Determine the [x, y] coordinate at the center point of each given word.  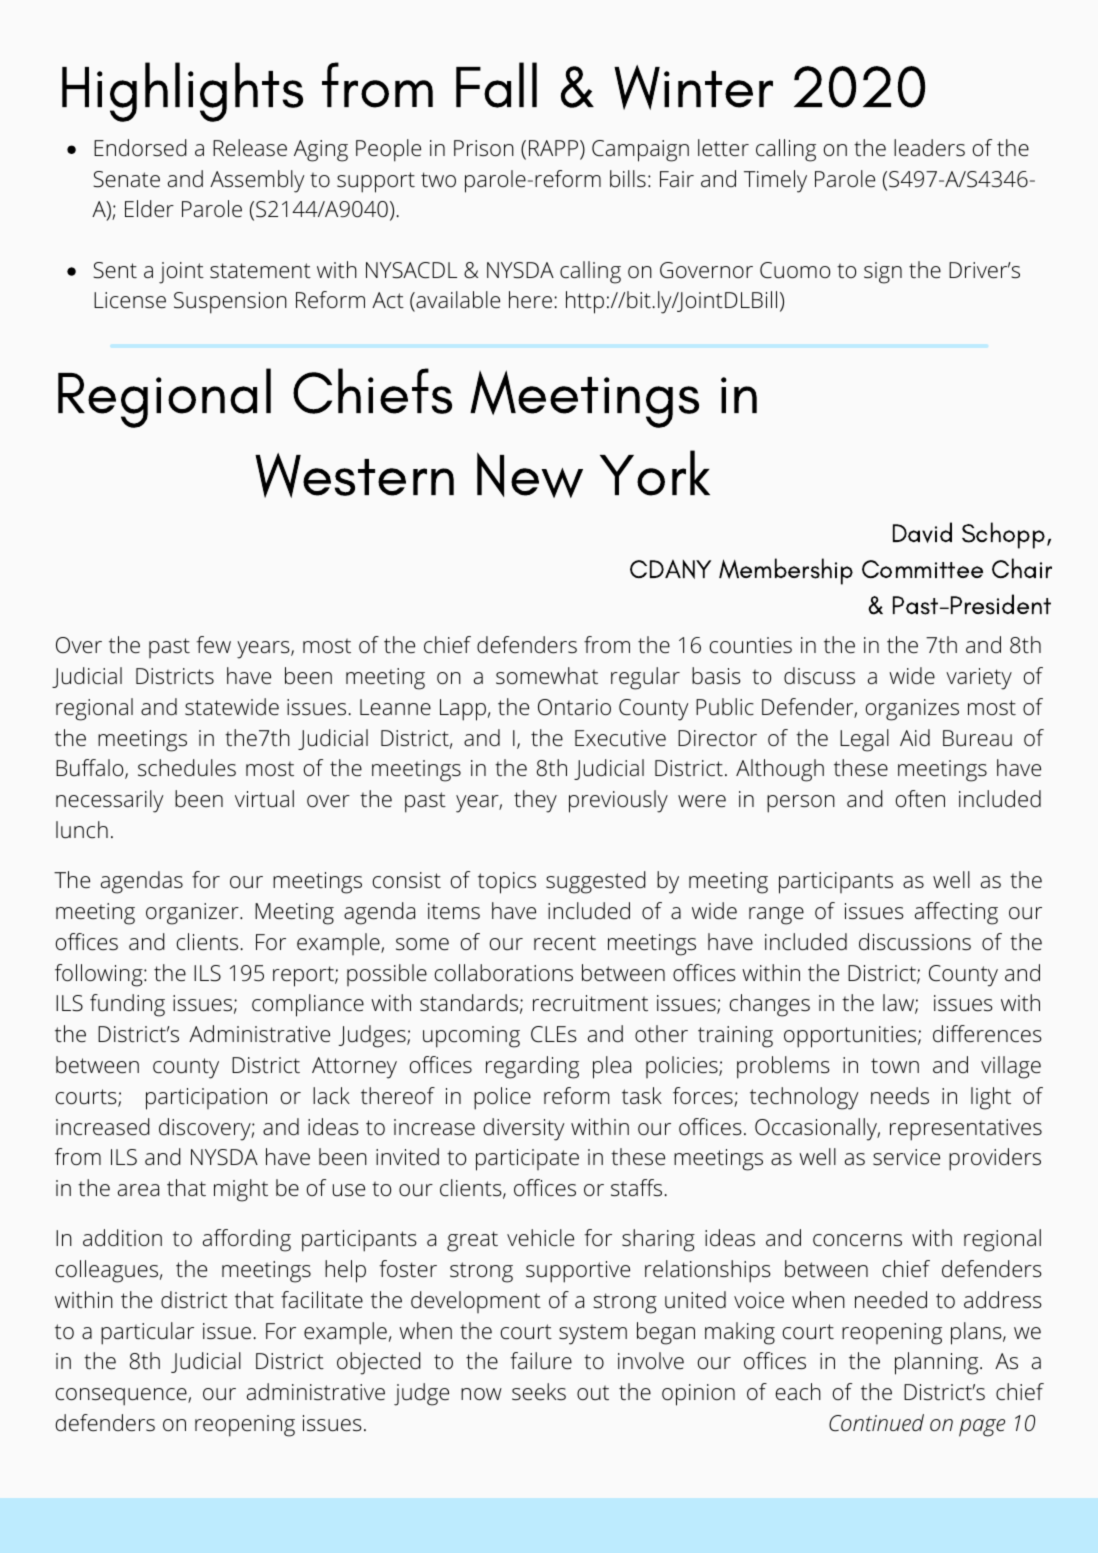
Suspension [230, 303]
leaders [929, 148]
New [530, 475]
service [906, 1157]
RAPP [553, 148]
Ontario [574, 707]
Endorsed [140, 148]
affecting [956, 913]
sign [883, 273]
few [213, 645]
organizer [193, 914]
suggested [596, 882]
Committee [922, 569]
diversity [524, 1129]
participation [206, 1099]
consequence [122, 1397]
